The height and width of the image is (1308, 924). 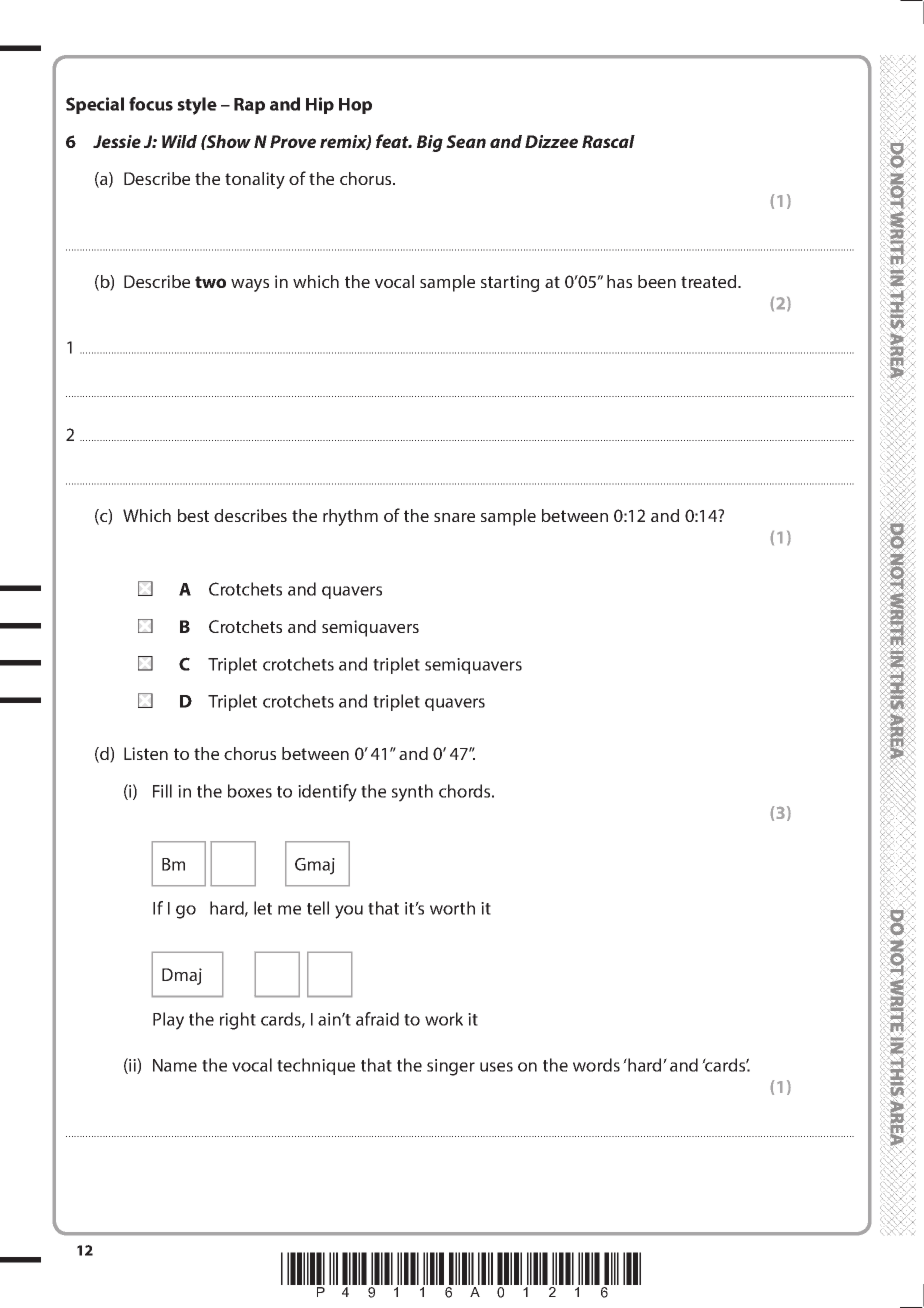 What do you see at coordinates (146, 753) in the image?
I see `Listen` at bounding box center [146, 753].
